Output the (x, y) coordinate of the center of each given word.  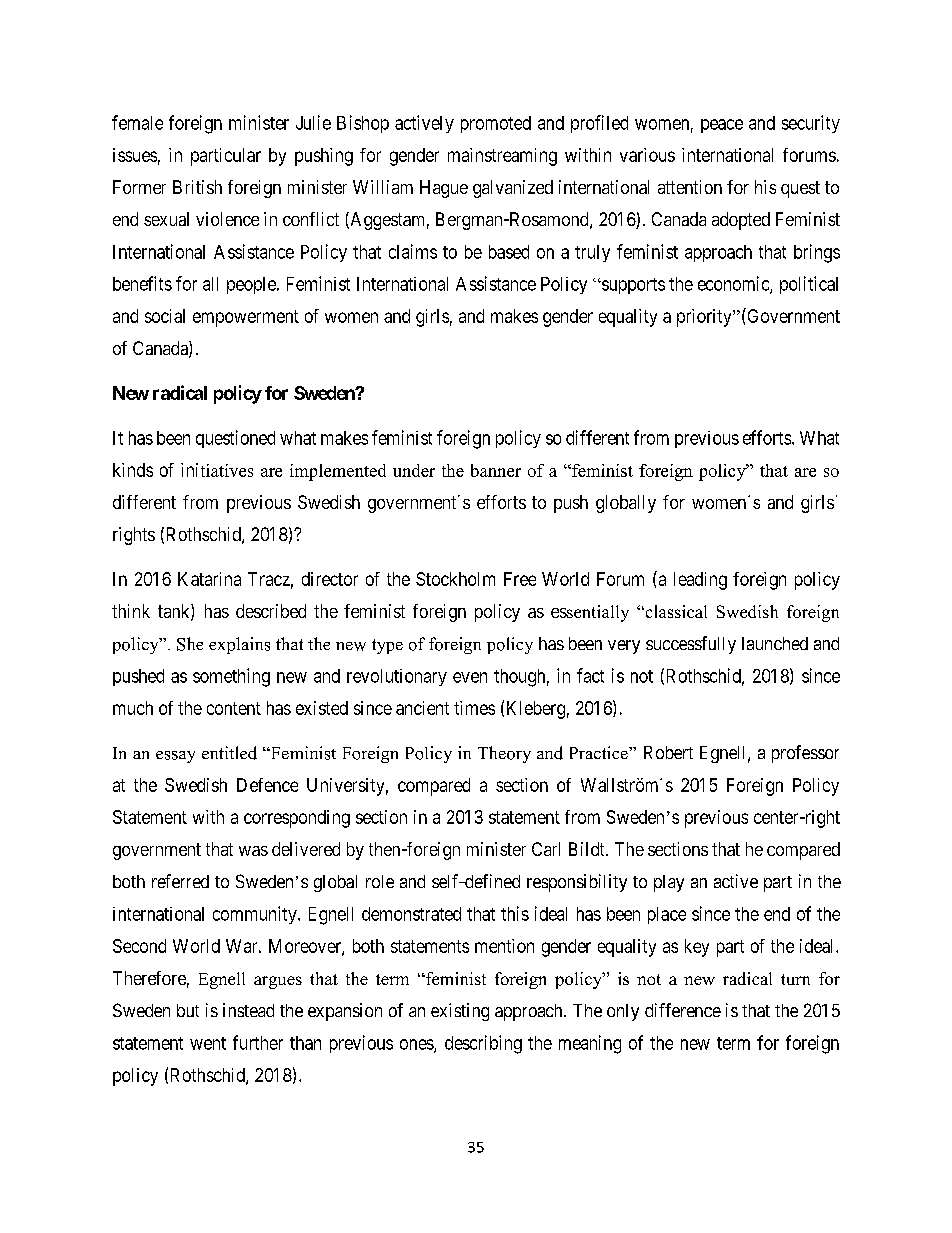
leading (700, 581)
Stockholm (455, 579)
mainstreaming (502, 157)
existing (460, 1012)
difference (683, 1010)
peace (722, 126)
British (197, 187)
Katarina (209, 579)
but (188, 1010)
